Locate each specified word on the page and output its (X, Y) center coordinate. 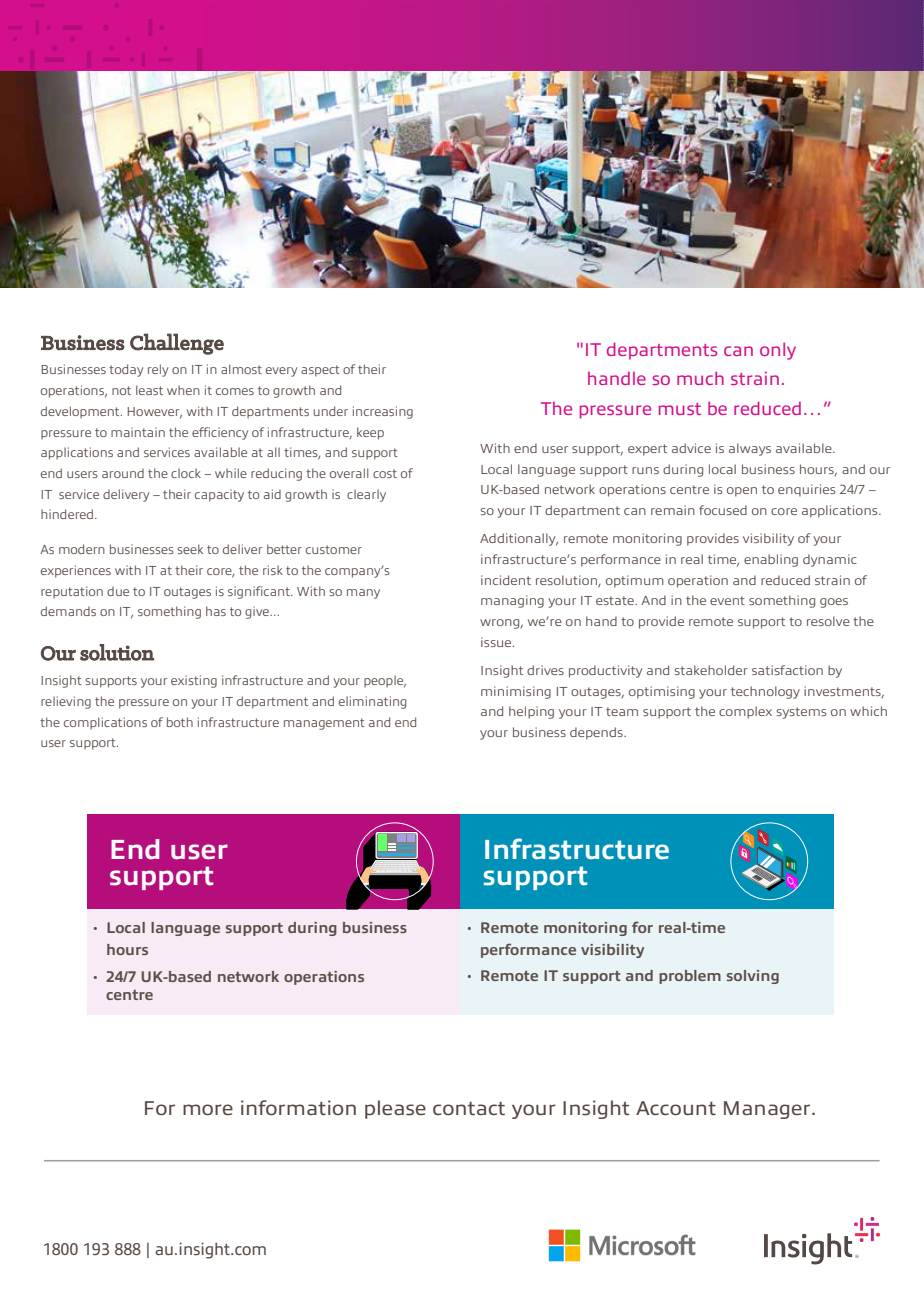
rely (158, 370)
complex (745, 712)
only (778, 351)
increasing (383, 412)
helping (531, 712)
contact (469, 1109)
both (180, 722)
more (208, 1110)
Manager (767, 1110)
